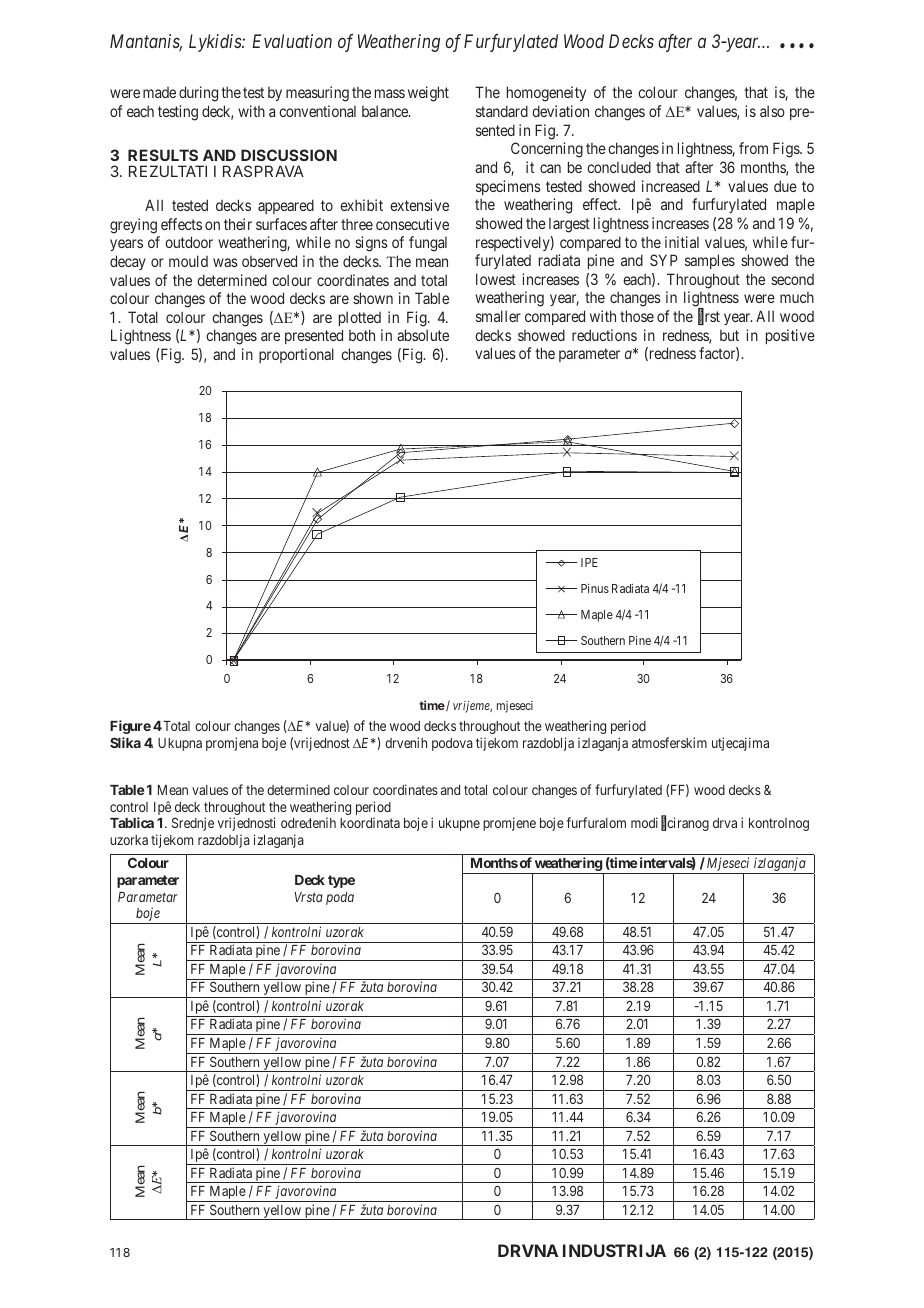 The width and height of the page is (924, 1308). What do you see at coordinates (198, 94) in the page?
I see `during` at bounding box center [198, 94].
